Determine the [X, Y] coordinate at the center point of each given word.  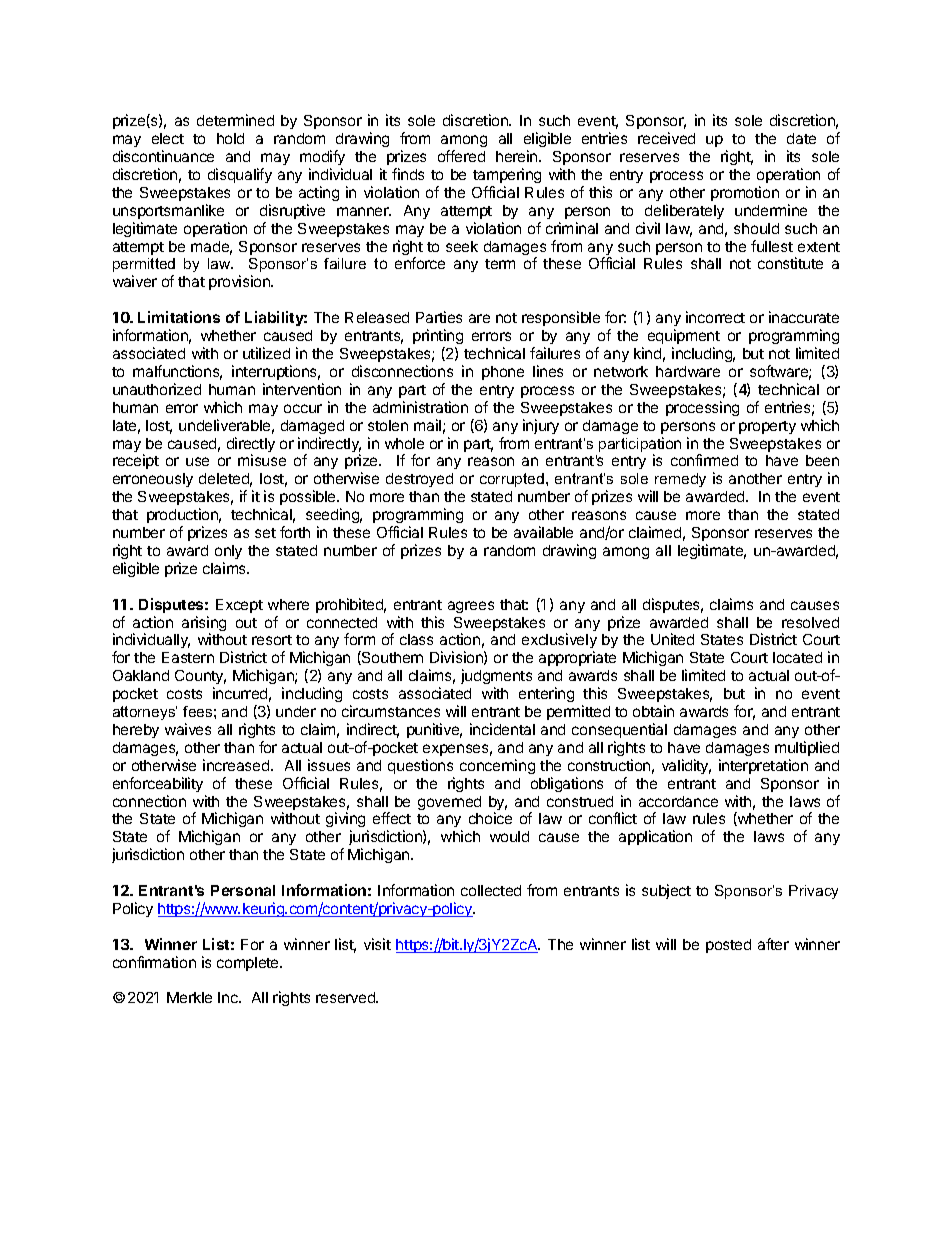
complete [249, 964]
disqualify [240, 175]
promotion [745, 193]
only [228, 552]
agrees [471, 607]
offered [461, 156]
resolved [810, 622]
